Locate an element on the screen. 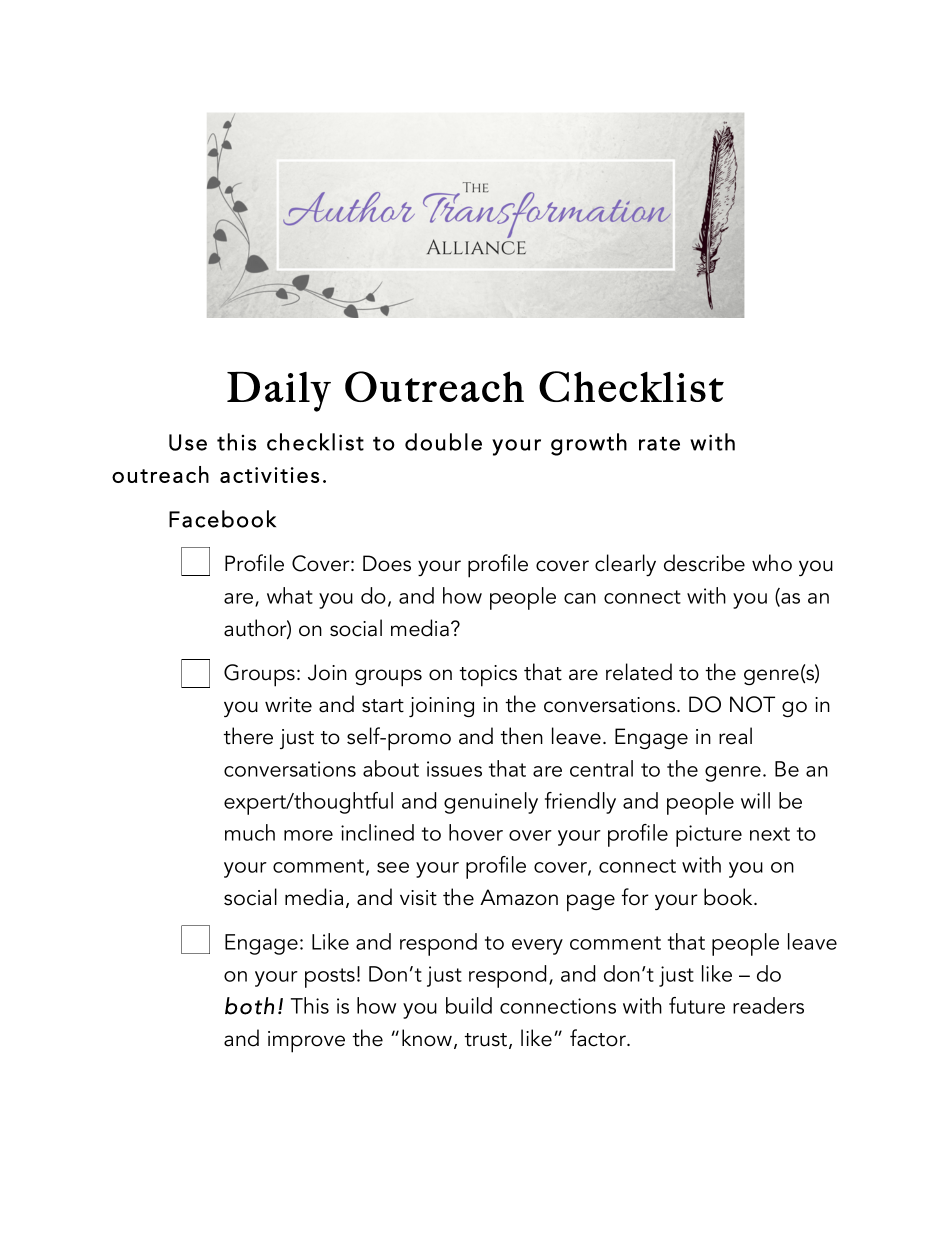  there is located at coordinates (248, 736).
